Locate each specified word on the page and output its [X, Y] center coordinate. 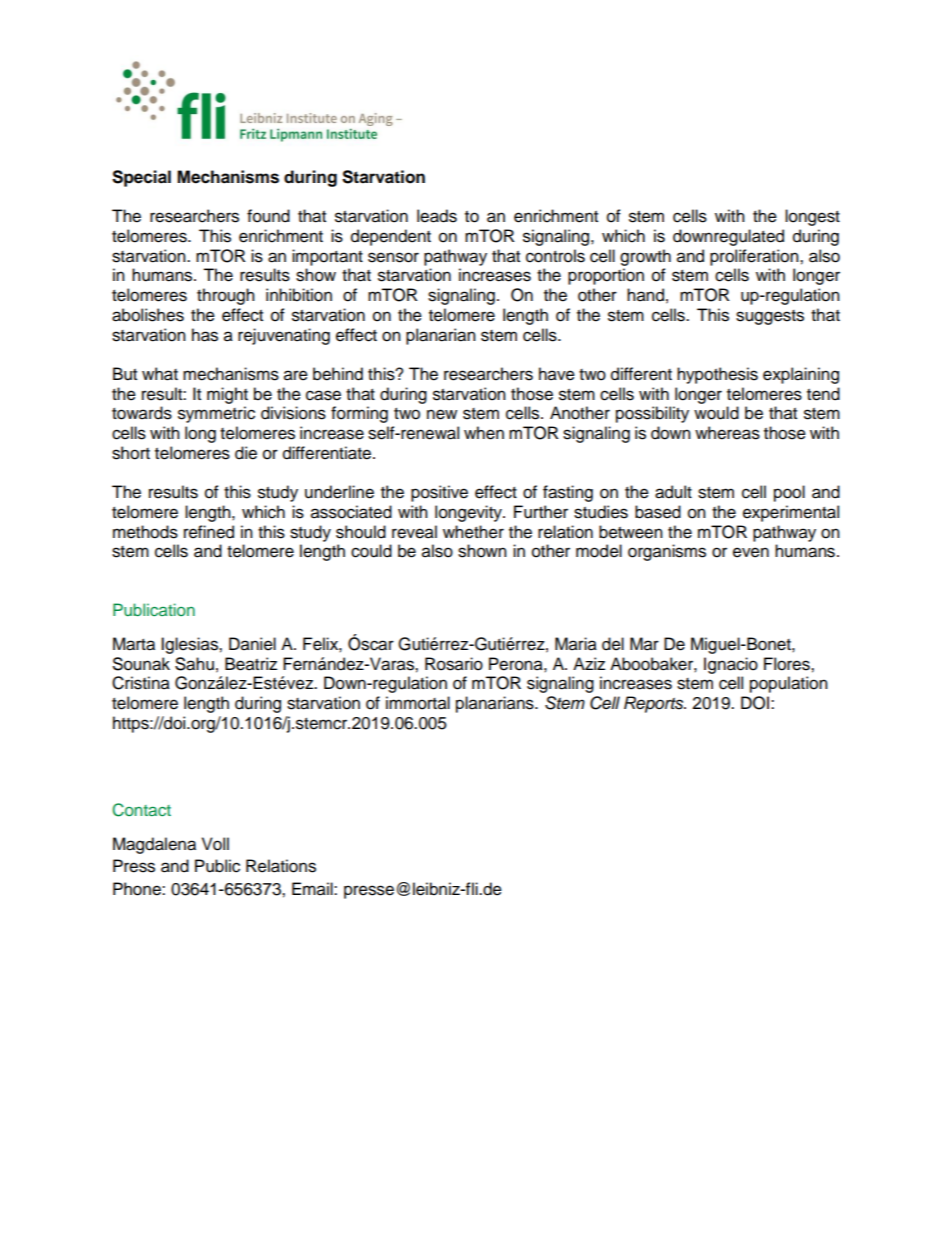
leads [437, 216]
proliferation [755, 257]
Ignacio [731, 665]
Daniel [252, 644]
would [716, 413]
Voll [215, 844]
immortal [418, 703]
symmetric [216, 414]
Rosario [454, 664]
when [484, 433]
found [268, 216]
